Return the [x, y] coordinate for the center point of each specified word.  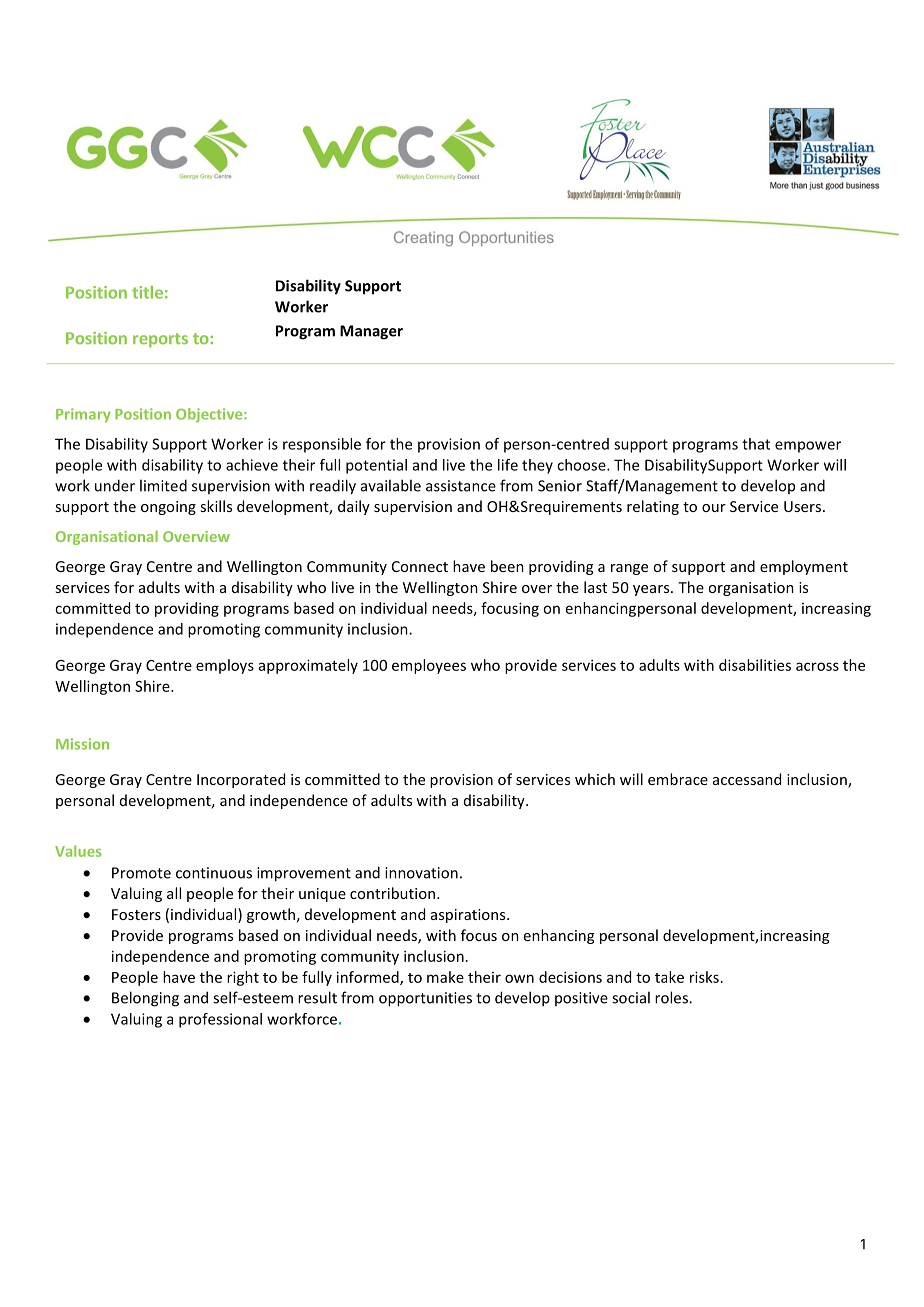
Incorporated [241, 780]
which [595, 779]
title [147, 292]
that [756, 444]
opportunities [425, 999]
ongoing [168, 508]
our [714, 508]
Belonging [145, 999]
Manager [371, 332]
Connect [420, 566]
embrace [678, 779]
